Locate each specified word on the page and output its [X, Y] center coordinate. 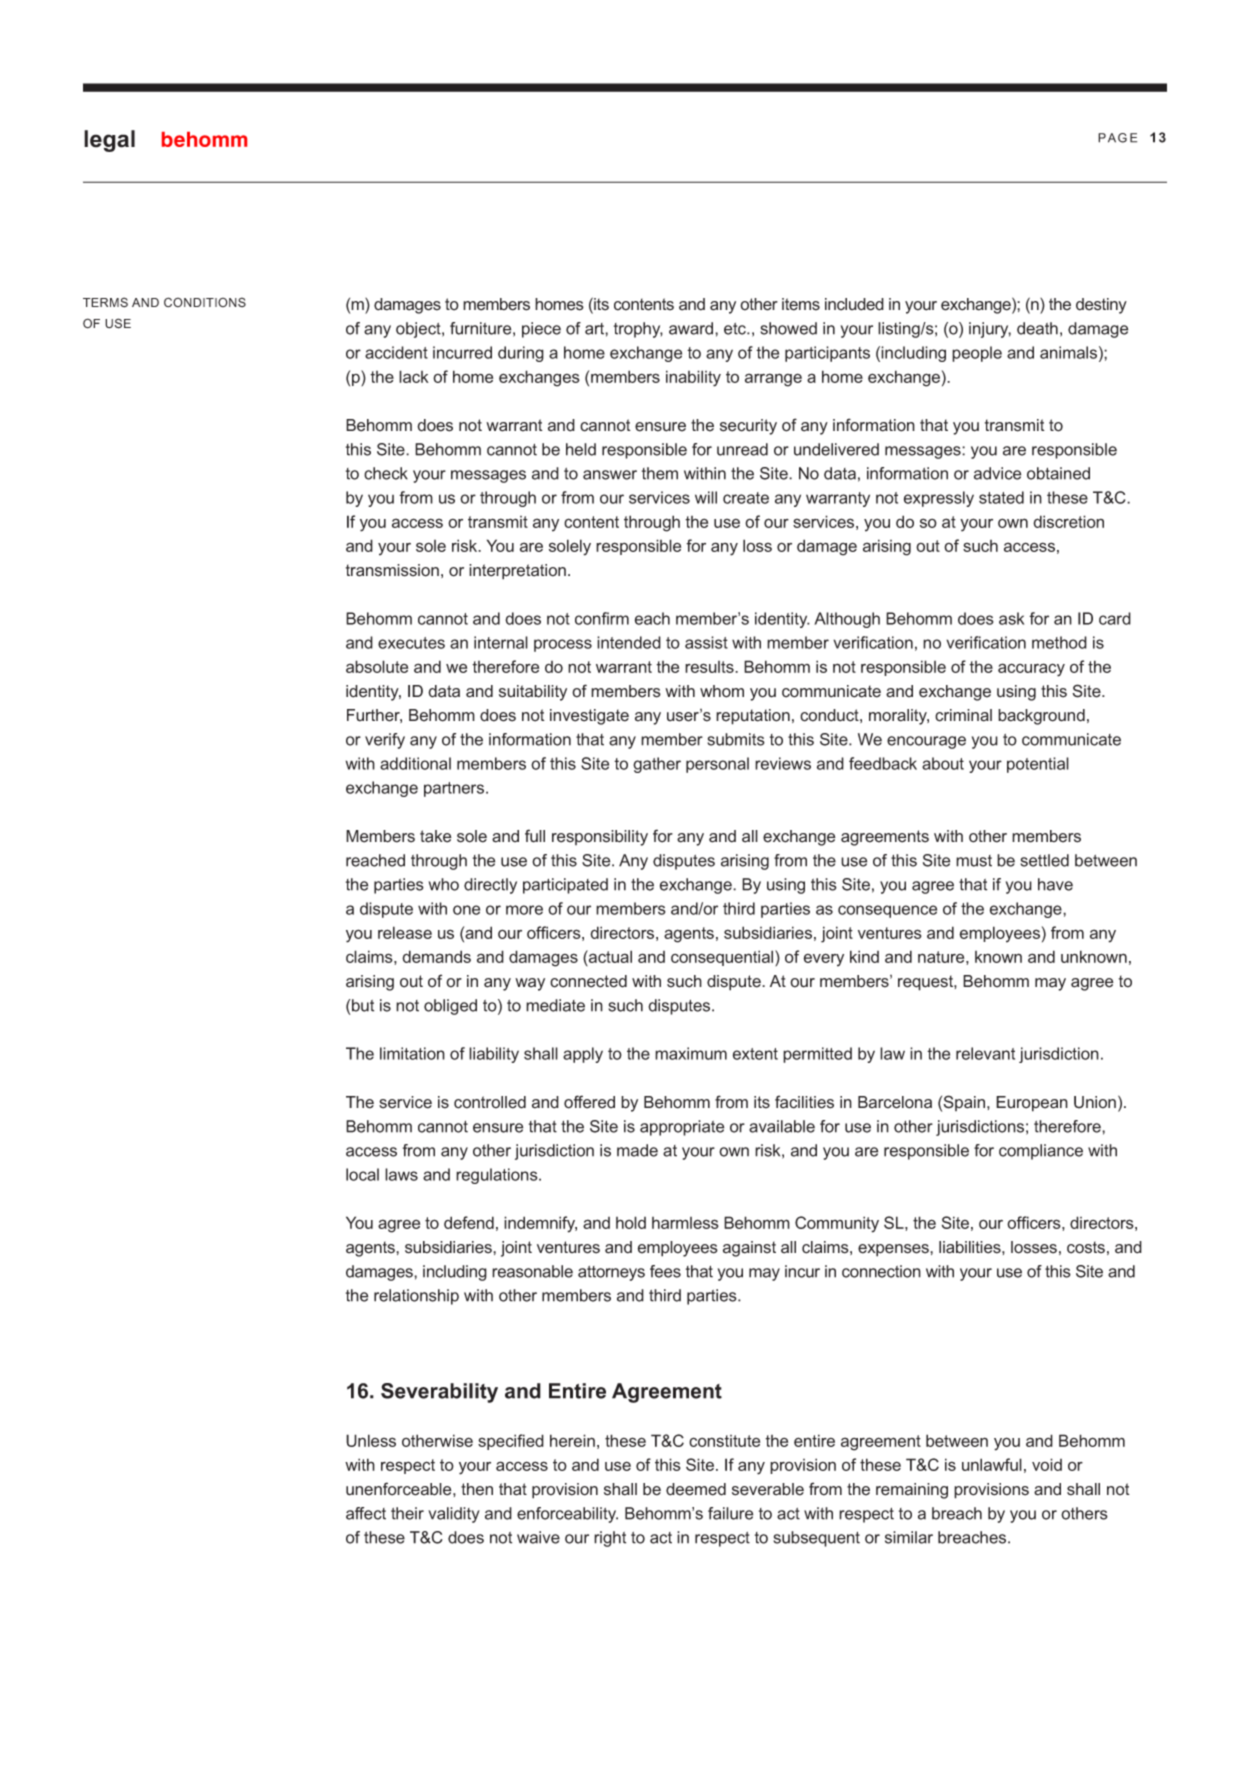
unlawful [992, 1464]
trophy [638, 330]
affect [366, 1513]
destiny [1101, 306]
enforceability [567, 1515]
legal [109, 141]
